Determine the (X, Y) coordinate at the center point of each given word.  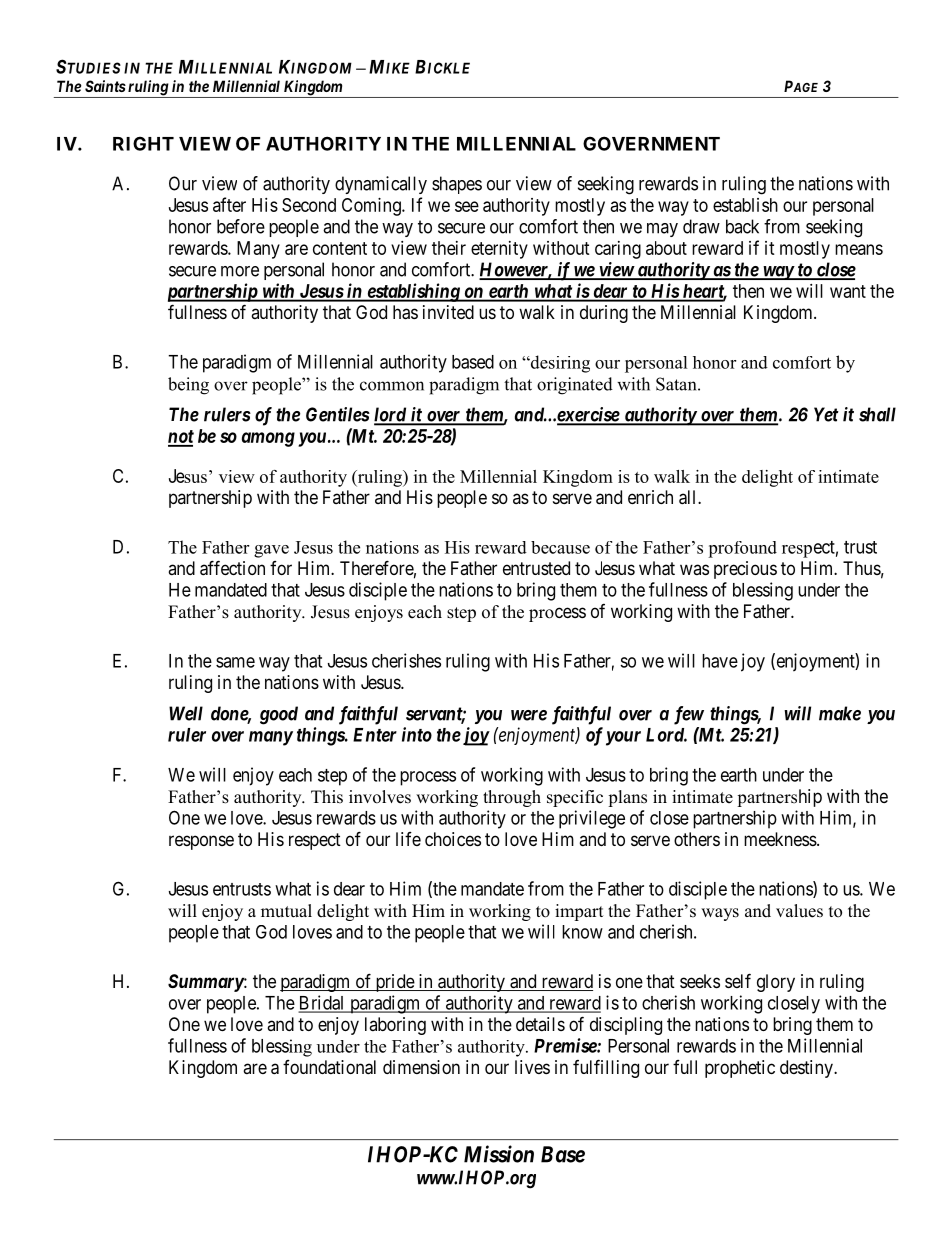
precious (745, 570)
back (742, 226)
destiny (807, 1069)
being (188, 386)
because (560, 547)
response (201, 842)
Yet (826, 414)
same (235, 662)
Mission (499, 1154)
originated (575, 386)
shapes (457, 185)
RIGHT (143, 143)
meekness (780, 839)
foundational (329, 1067)
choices (453, 839)
